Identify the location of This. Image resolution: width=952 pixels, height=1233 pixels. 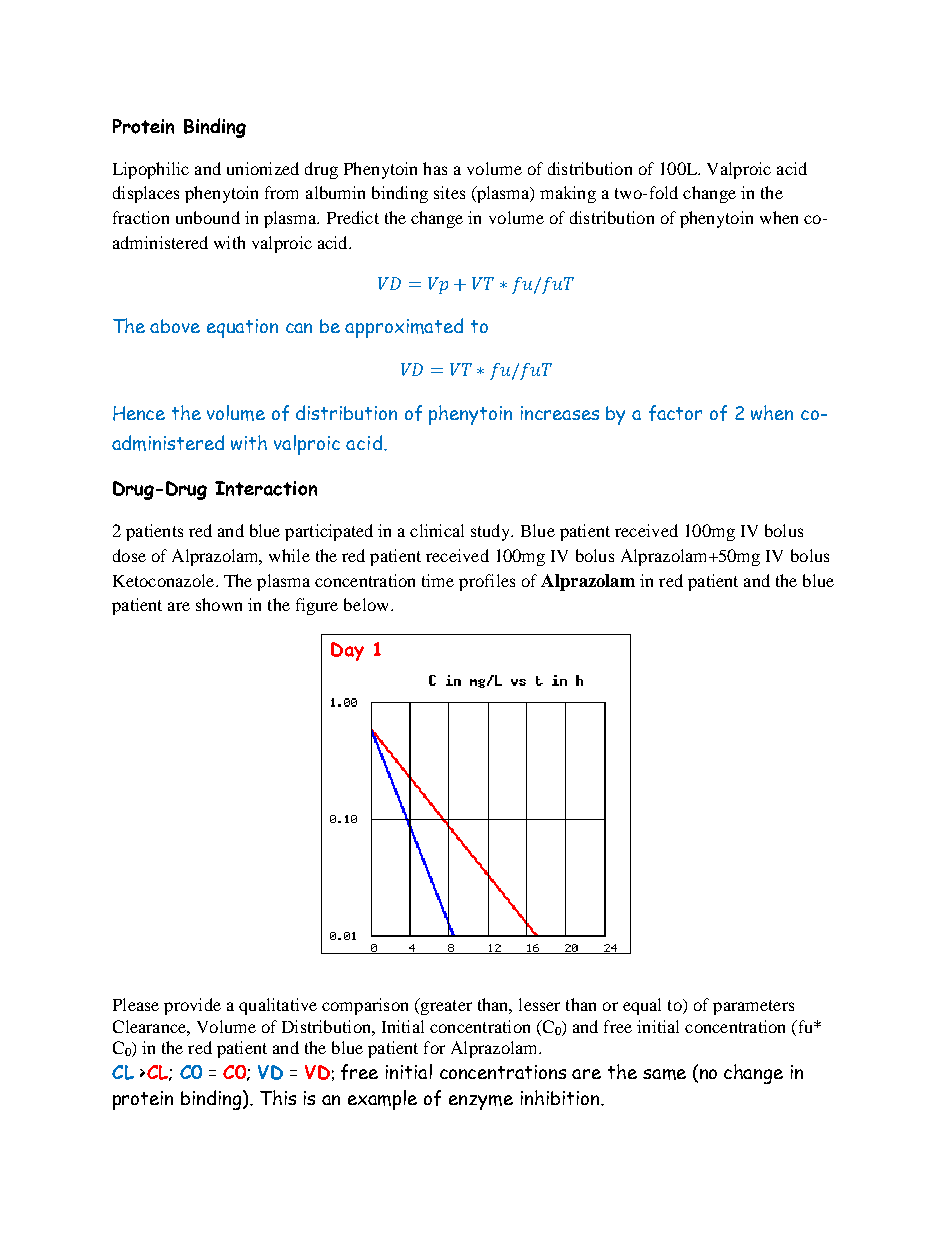
(278, 1097).
